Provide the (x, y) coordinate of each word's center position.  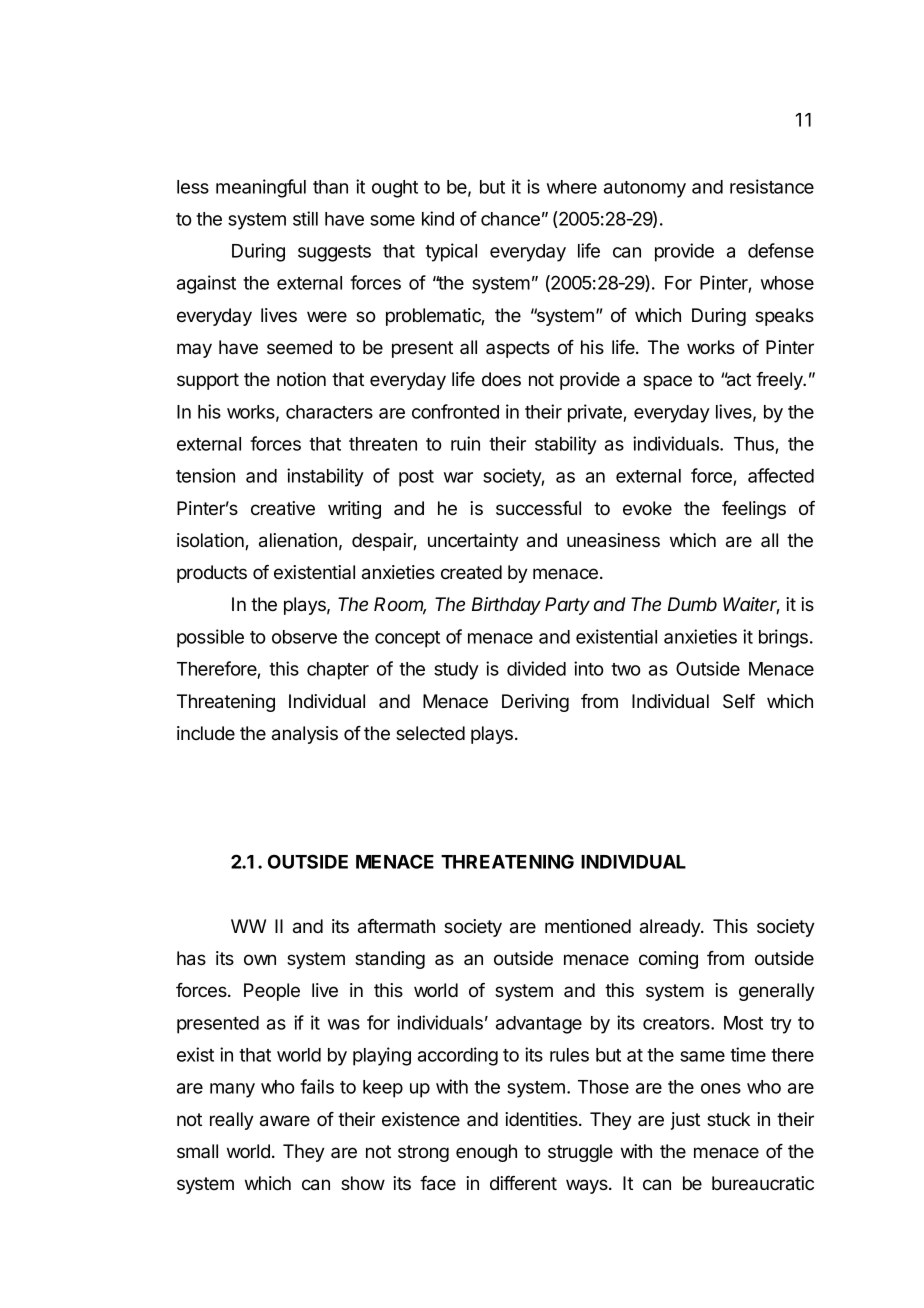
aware (285, 1121)
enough (486, 1153)
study (456, 671)
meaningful (261, 188)
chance (510, 219)
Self (739, 701)
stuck (728, 1119)
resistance (772, 186)
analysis (305, 735)
